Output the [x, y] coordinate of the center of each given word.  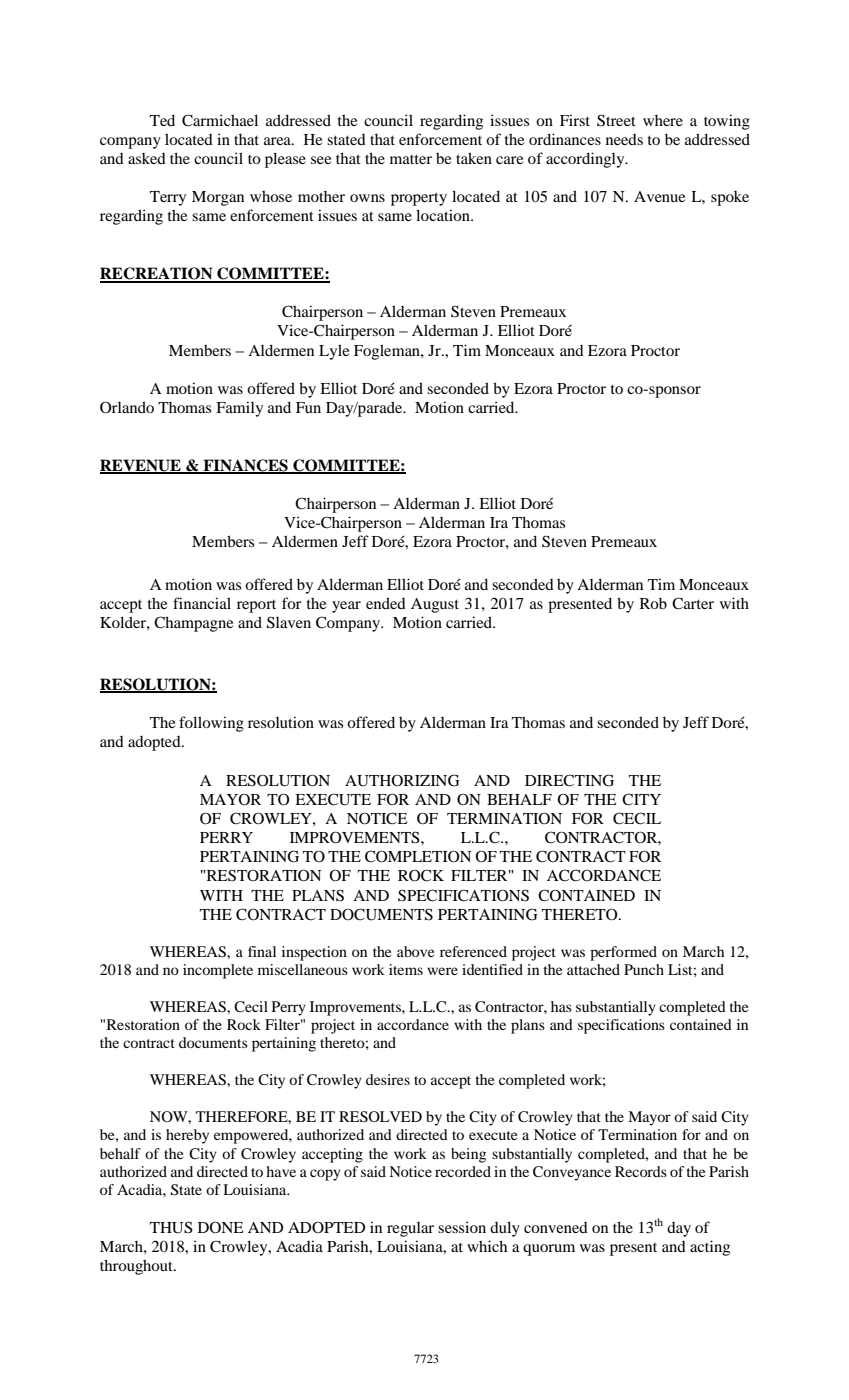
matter [411, 159]
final [262, 951]
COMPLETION [418, 856]
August [435, 605]
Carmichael [220, 120]
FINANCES [245, 466]
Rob [653, 603]
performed [623, 953]
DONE [221, 1227]
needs [624, 139]
